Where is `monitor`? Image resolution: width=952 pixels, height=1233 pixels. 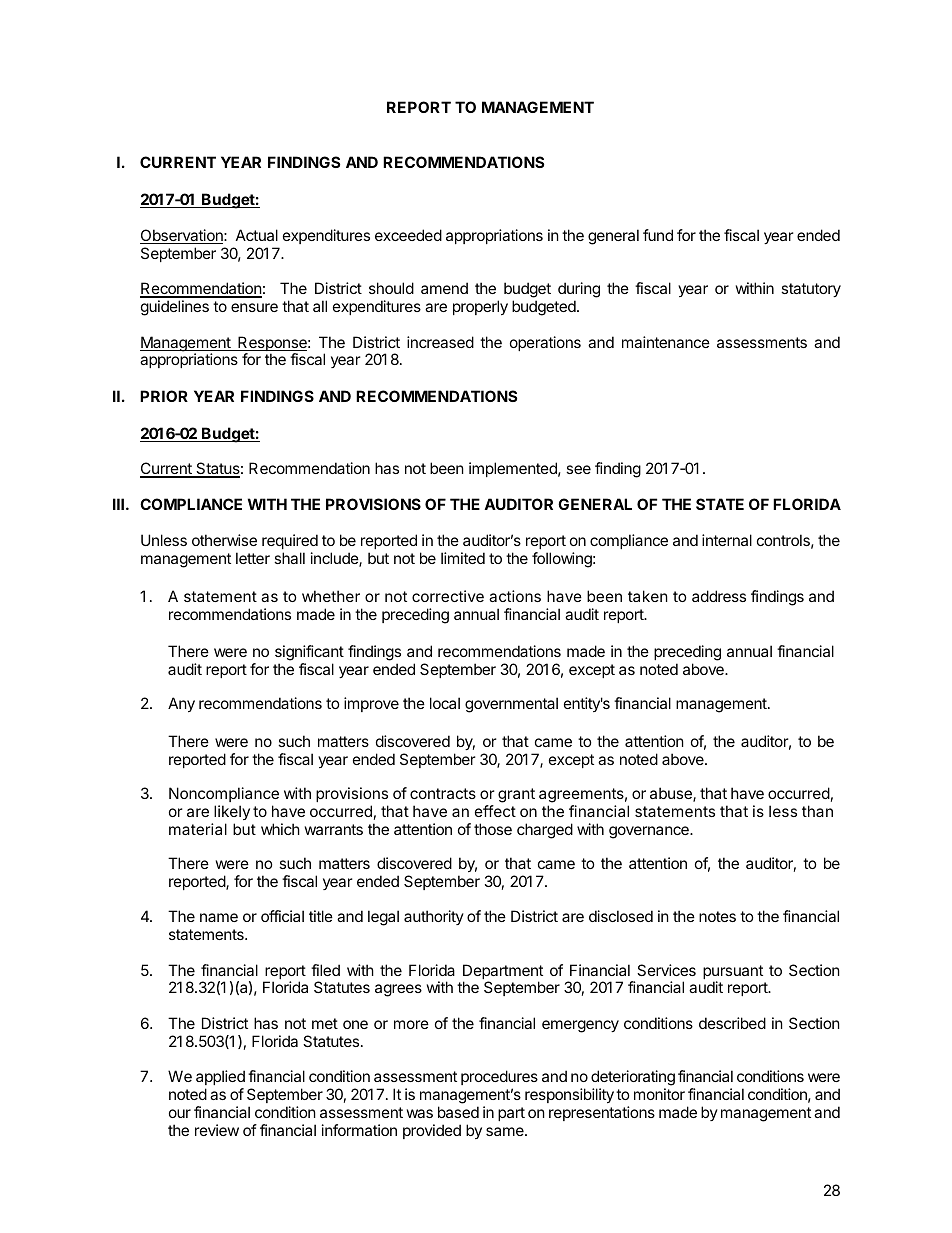 monitor is located at coordinates (659, 1094).
